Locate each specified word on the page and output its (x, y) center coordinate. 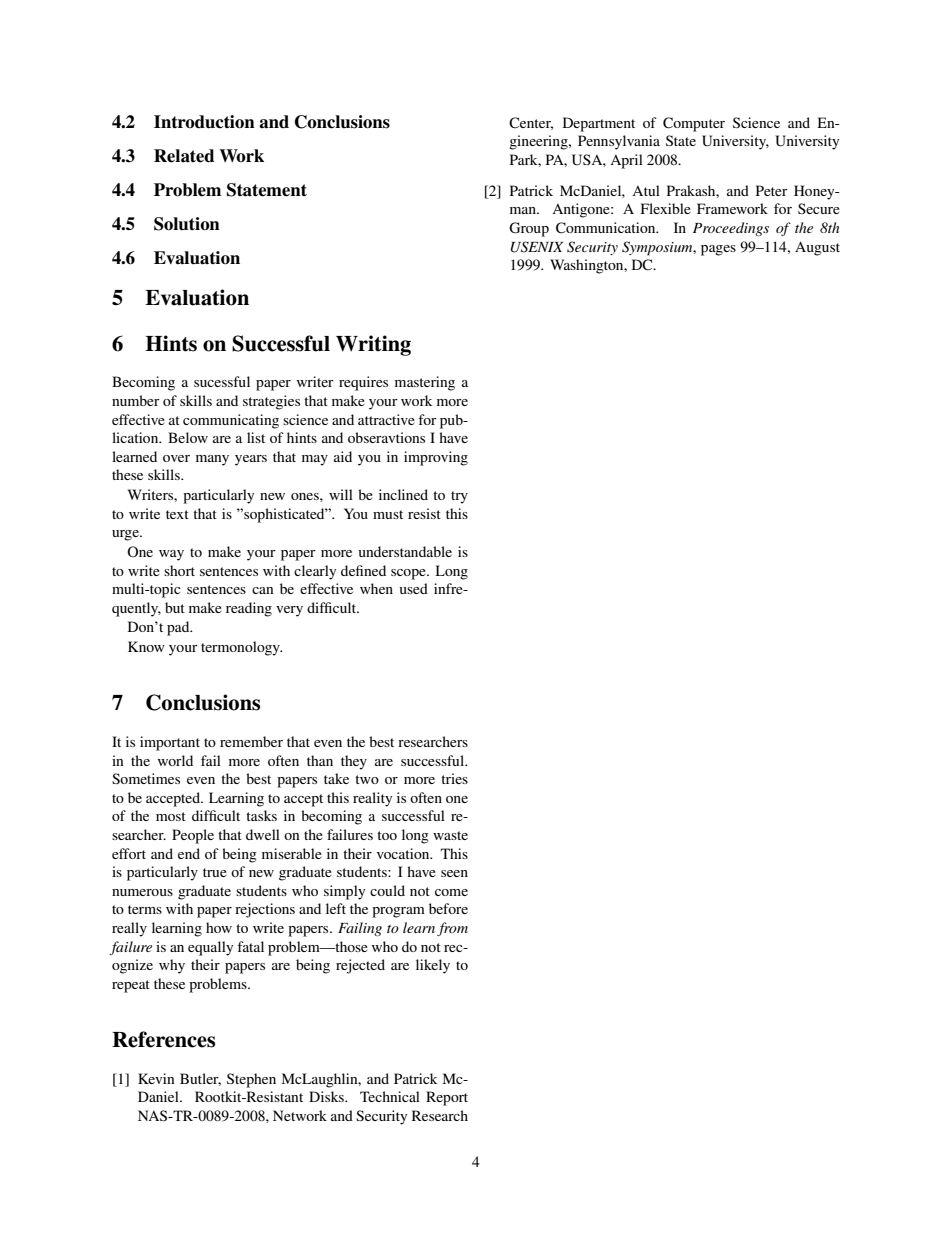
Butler (200, 1079)
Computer (694, 124)
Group (529, 229)
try (459, 497)
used (414, 588)
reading (249, 609)
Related (184, 156)
